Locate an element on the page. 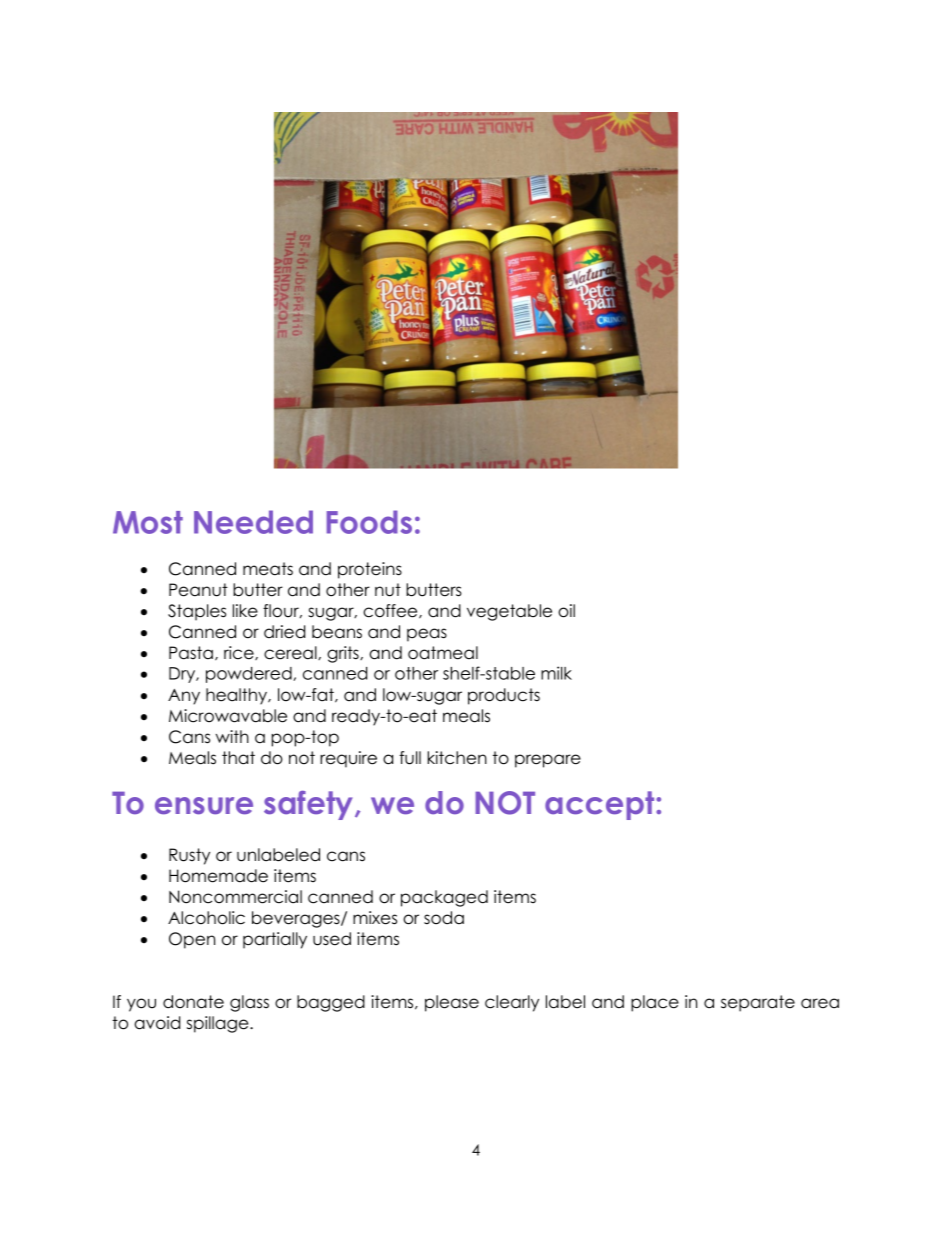 Image resolution: width=952 pixels, height=1233 pixels. packaged is located at coordinates (444, 898).
